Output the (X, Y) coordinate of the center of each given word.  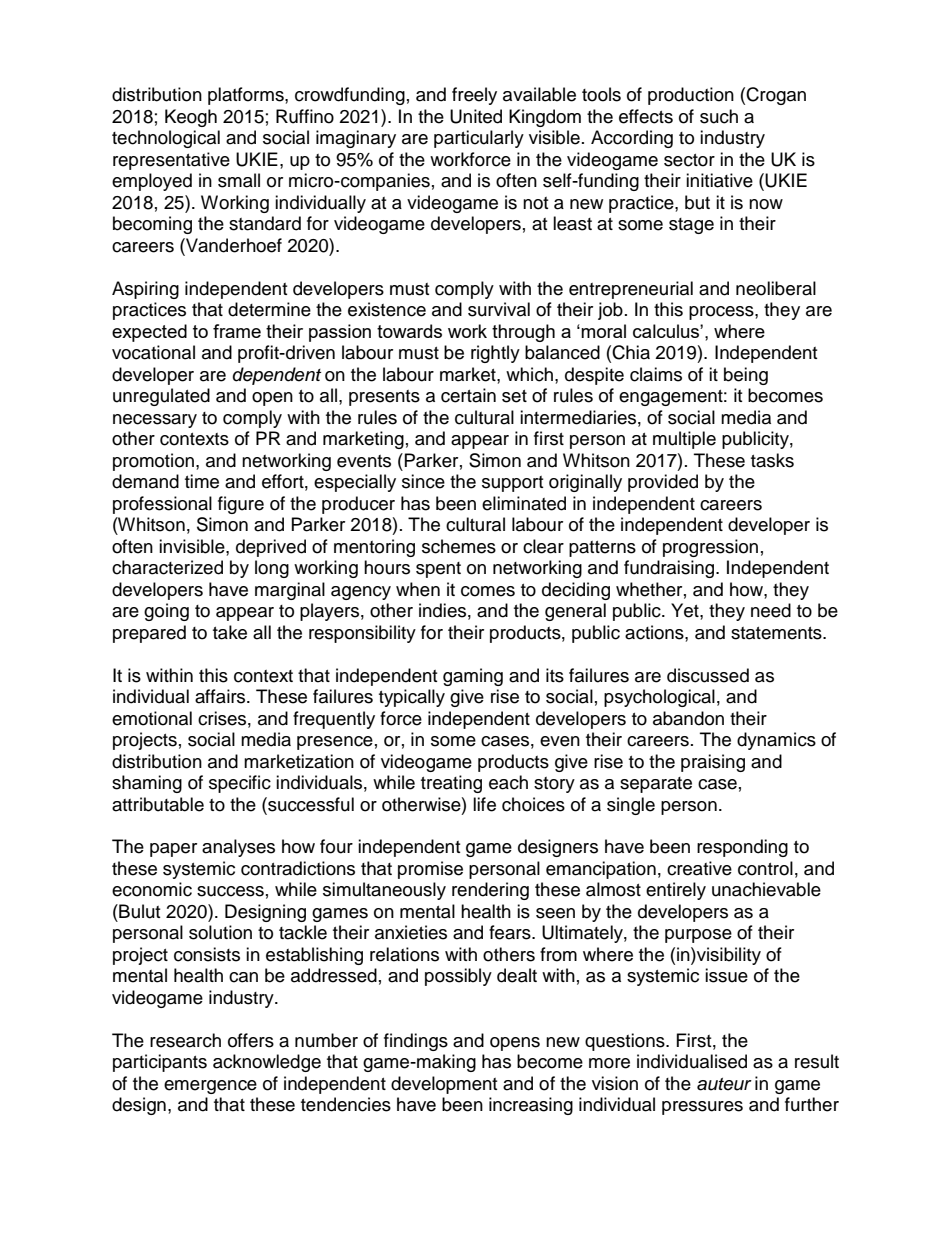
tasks (772, 460)
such (719, 116)
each (508, 782)
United (476, 116)
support (512, 484)
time (202, 481)
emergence (210, 1087)
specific (240, 784)
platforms (247, 96)
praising (713, 763)
